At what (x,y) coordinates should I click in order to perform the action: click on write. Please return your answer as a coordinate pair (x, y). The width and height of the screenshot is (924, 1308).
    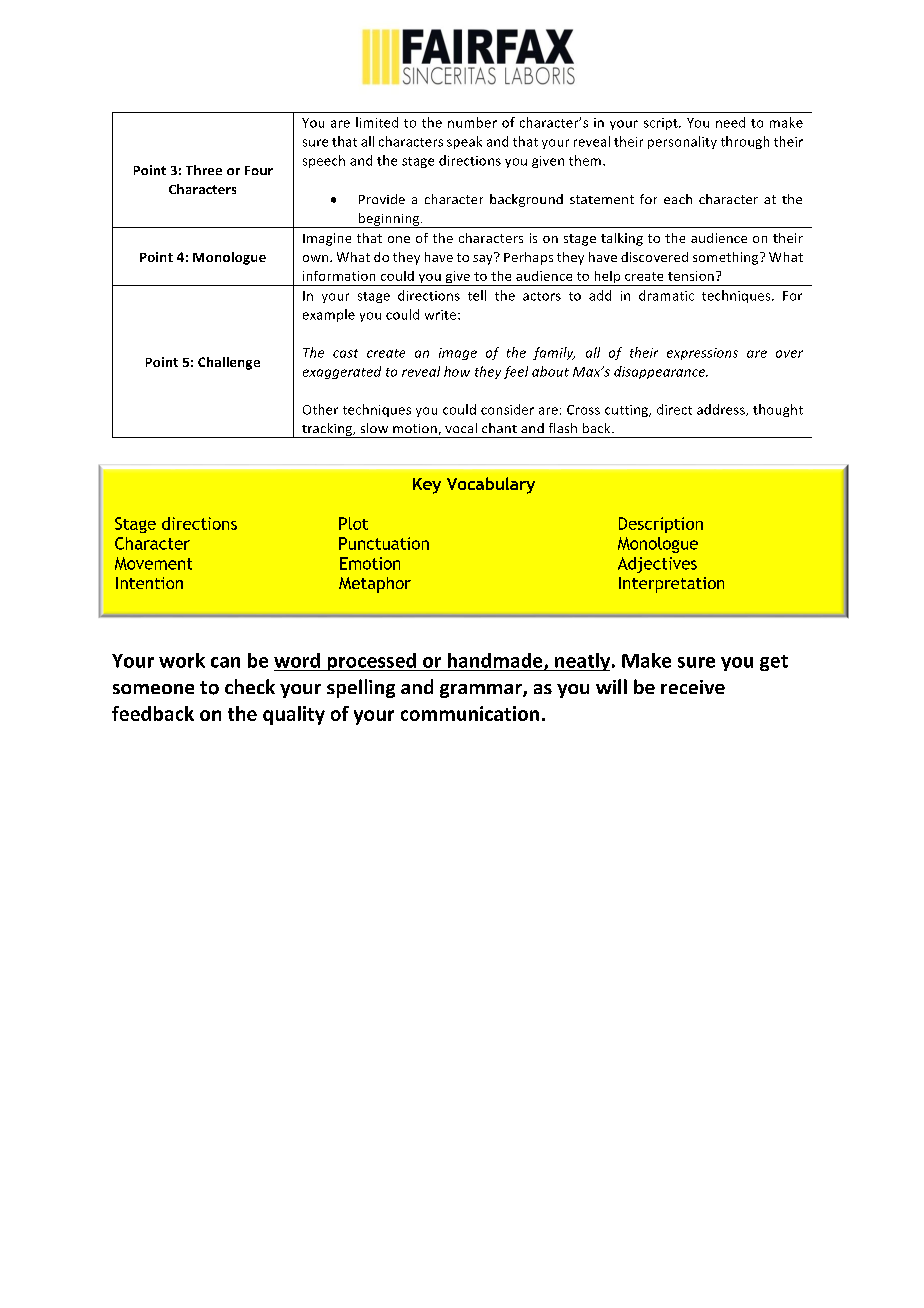
    Looking at the image, I should click on (442, 315).
